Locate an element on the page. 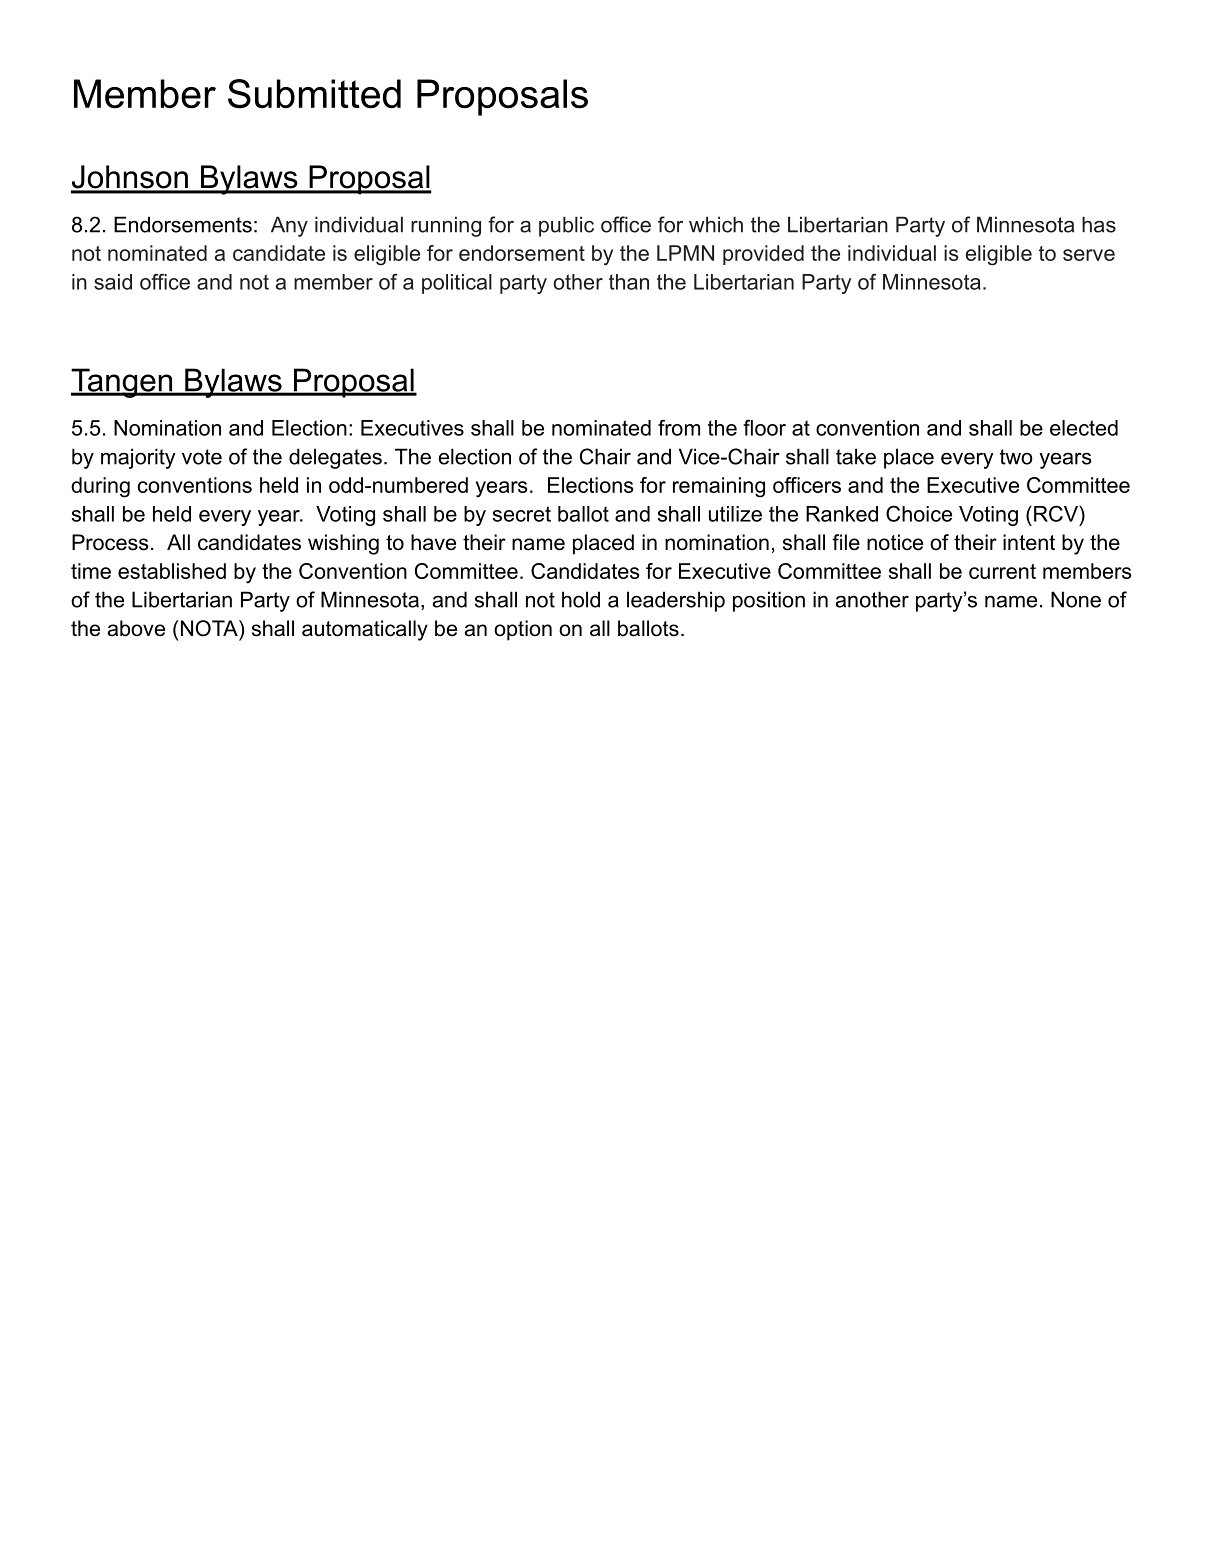 The height and width of the document is (1559, 1205). Tangen is located at coordinates (123, 383).
